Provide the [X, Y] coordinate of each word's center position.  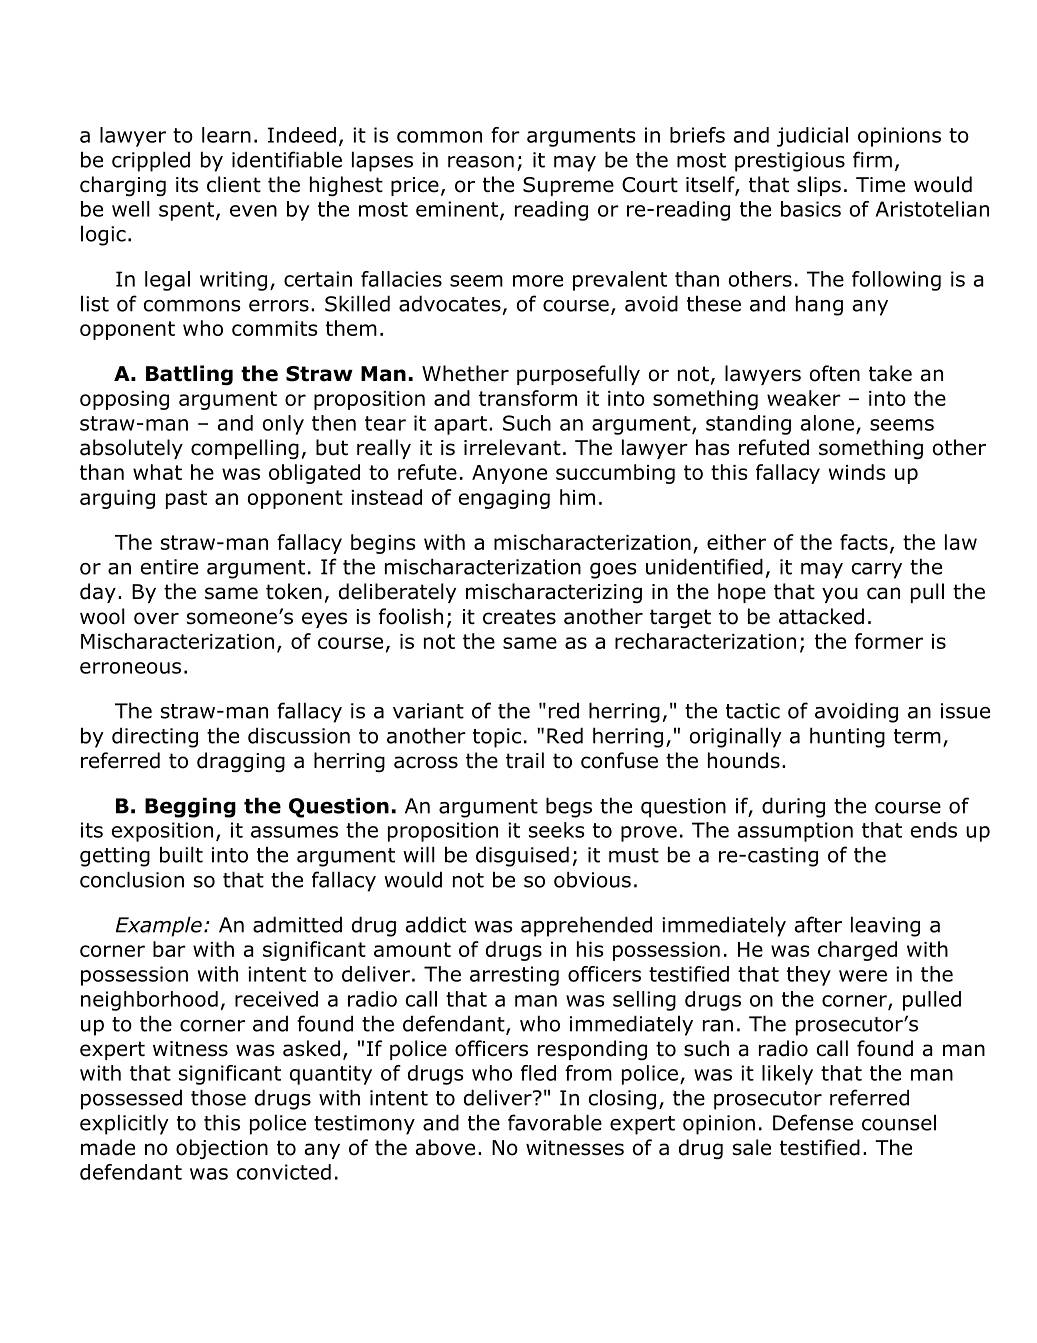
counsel [899, 1122]
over [156, 618]
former [889, 641]
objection [222, 1149]
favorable [555, 1122]
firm [872, 159]
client [234, 184]
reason [481, 162]
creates [519, 617]
